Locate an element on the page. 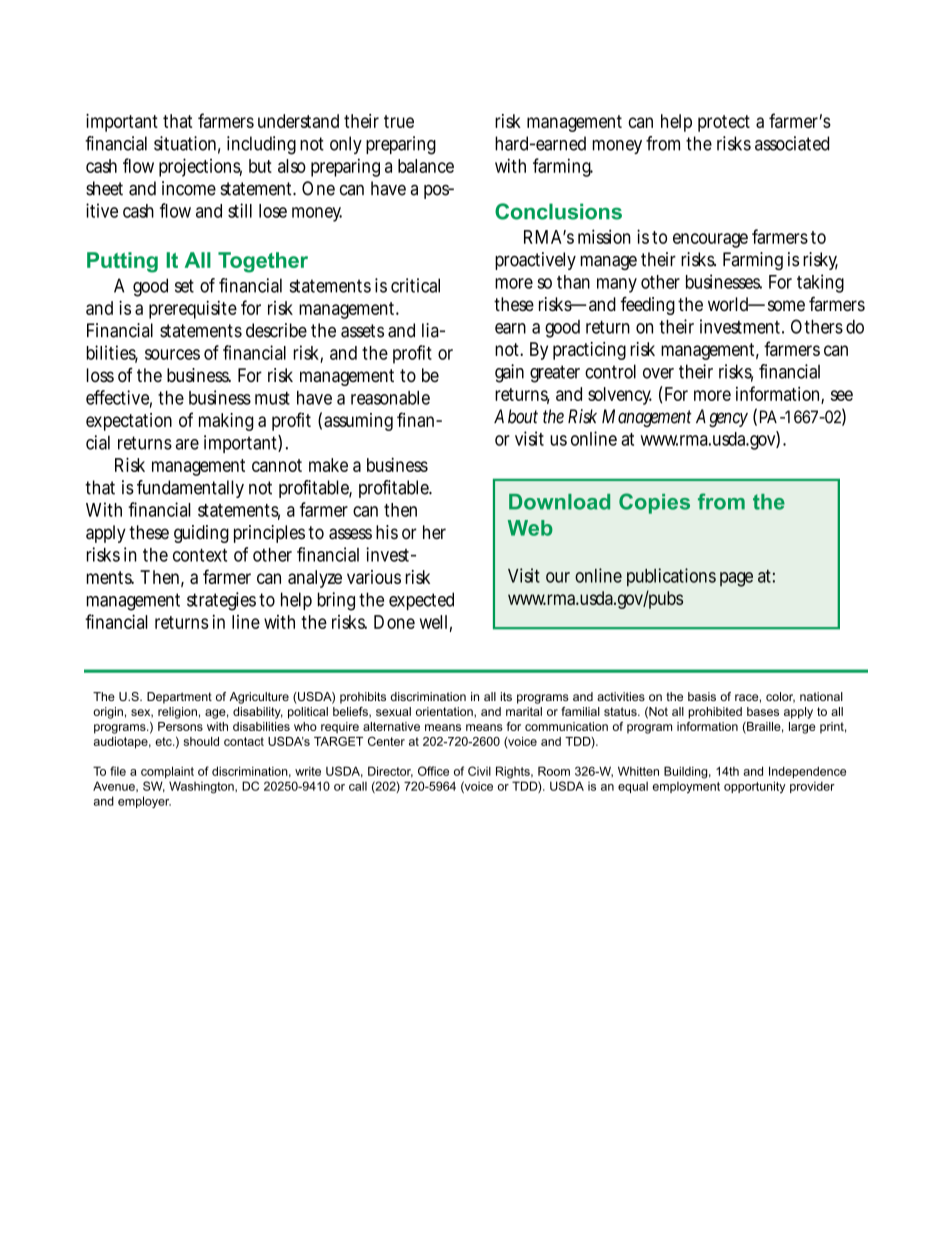 The width and height of the document is (952, 1233). expected is located at coordinates (421, 601).
